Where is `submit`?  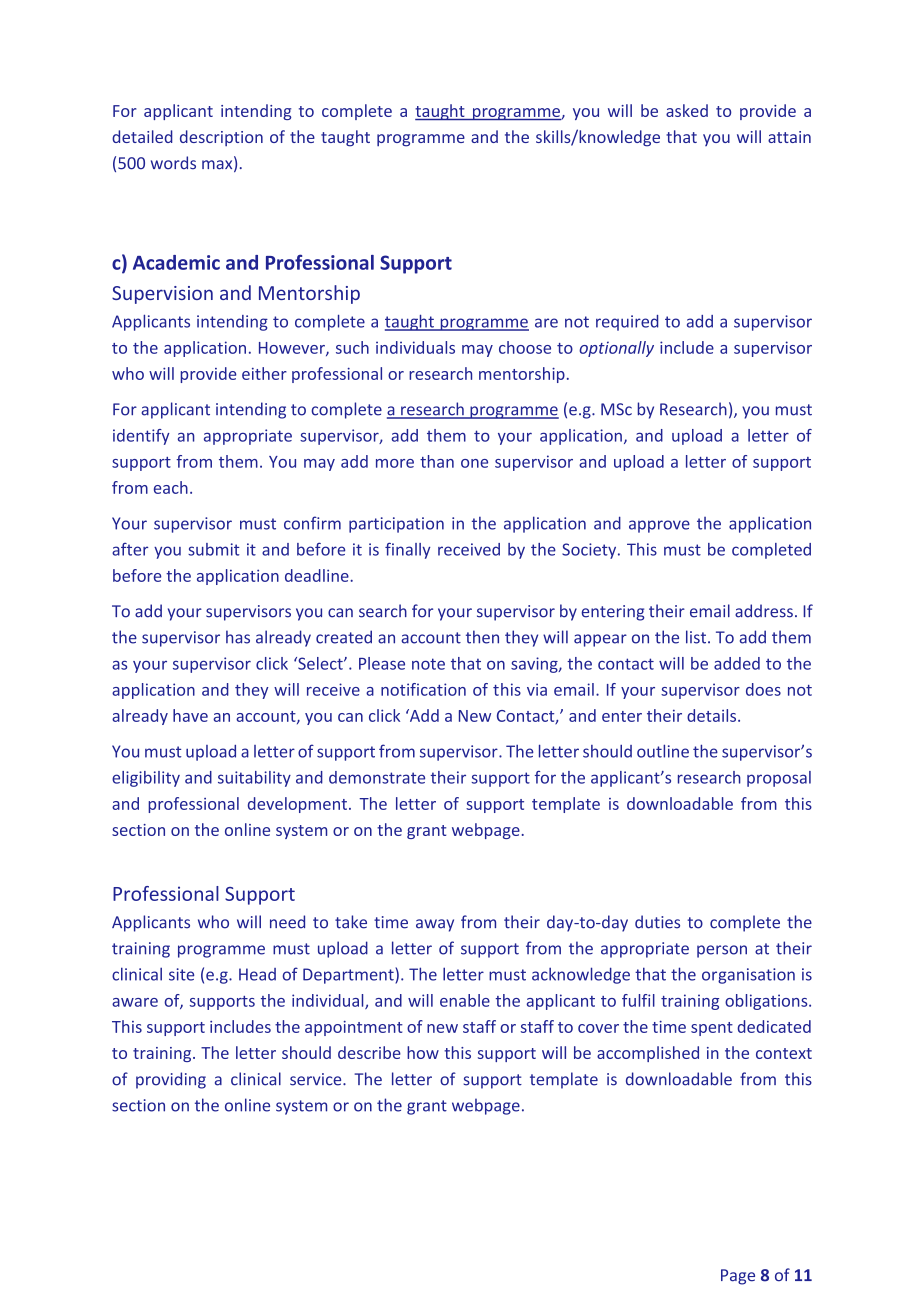 submit is located at coordinates (214, 549).
